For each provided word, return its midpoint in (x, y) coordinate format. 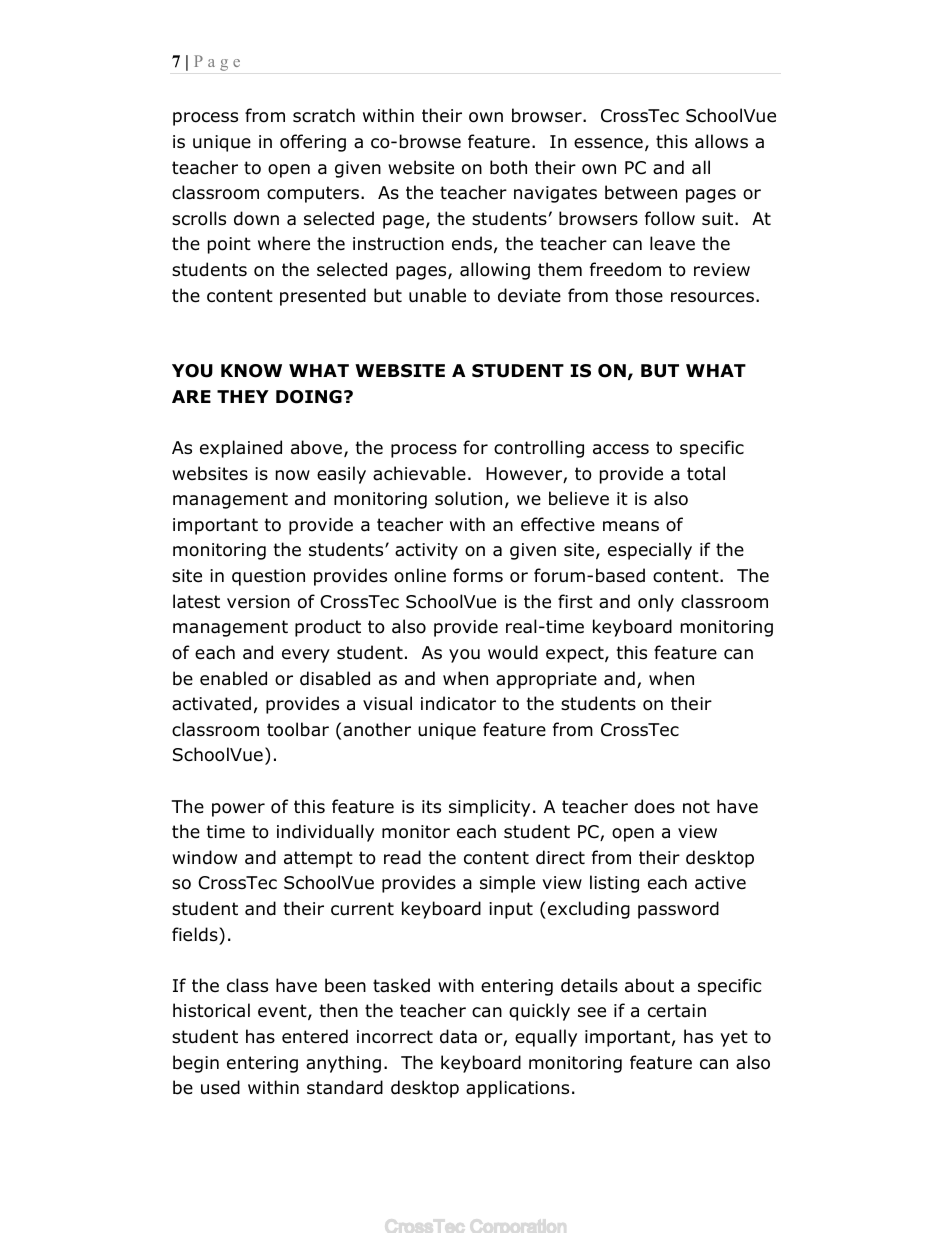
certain (677, 1011)
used (220, 1087)
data (458, 1036)
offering (313, 143)
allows (721, 141)
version (258, 602)
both (508, 167)
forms (478, 575)
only (656, 603)
